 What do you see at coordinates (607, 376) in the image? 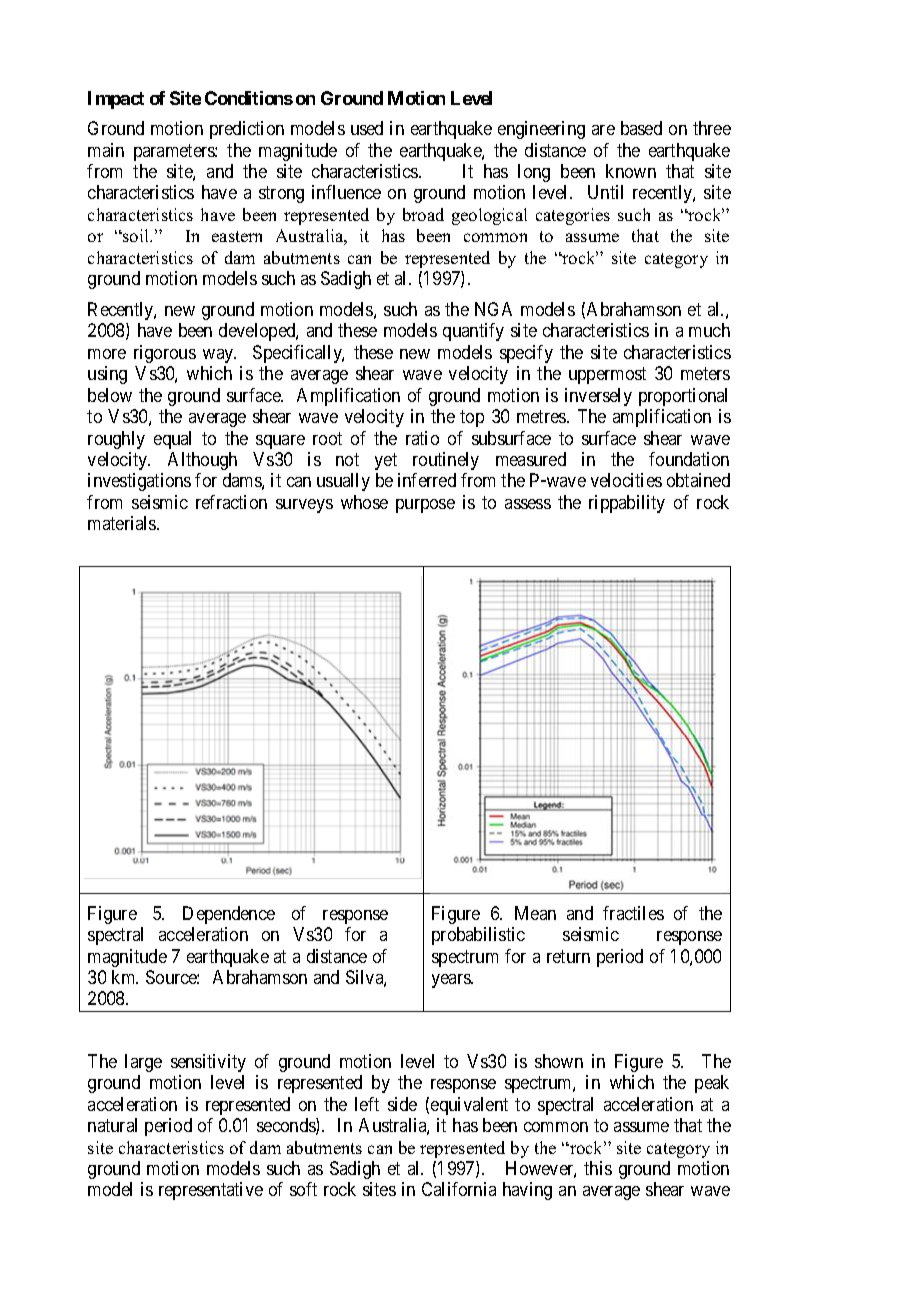
I see `uppermost` at bounding box center [607, 376].
